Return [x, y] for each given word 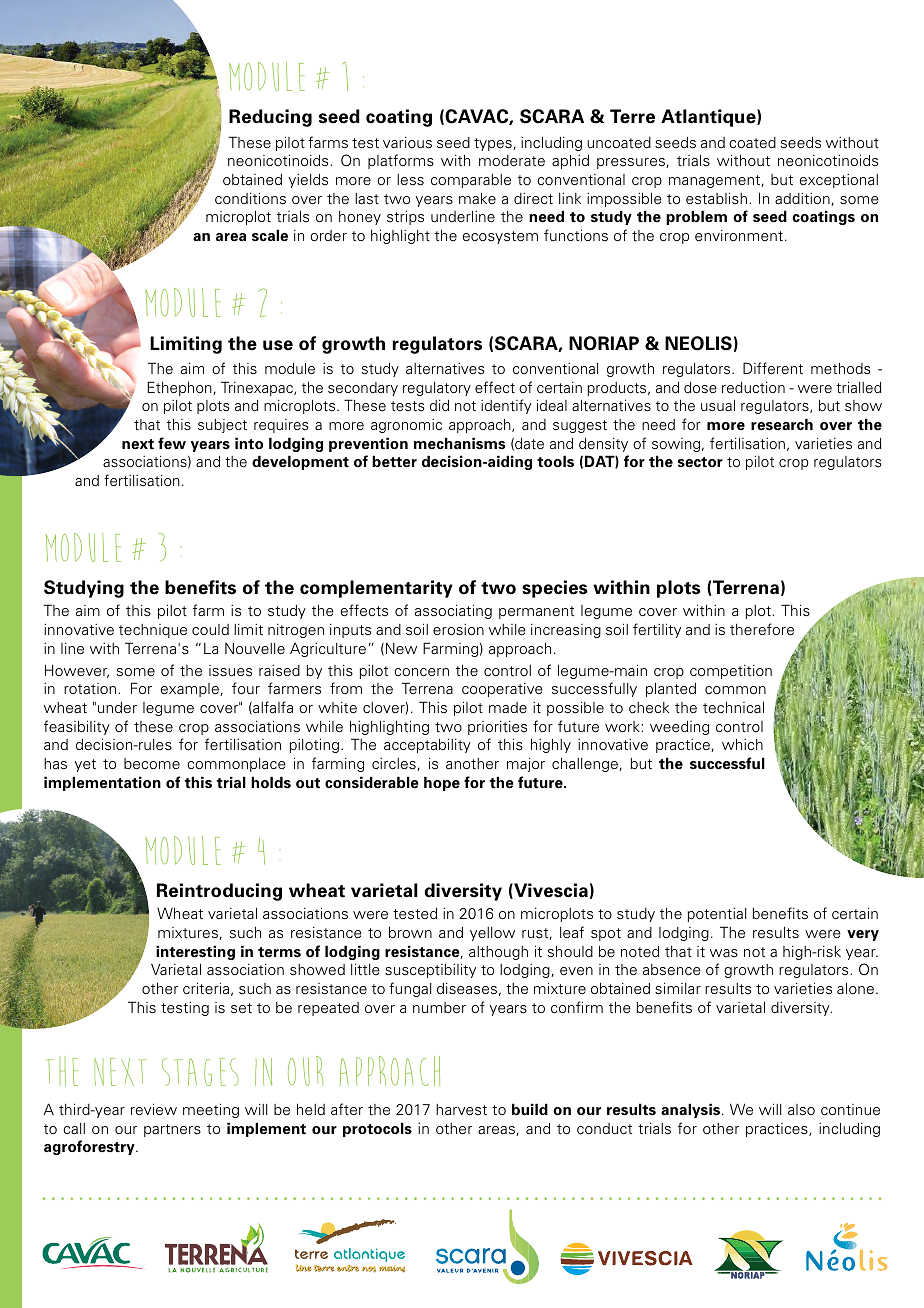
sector [700, 462]
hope [442, 783]
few [172, 443]
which [742, 744]
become [152, 764]
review [154, 1109]
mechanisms [459, 443]
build [530, 1109]
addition [803, 199]
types [494, 144]
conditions [250, 198]
